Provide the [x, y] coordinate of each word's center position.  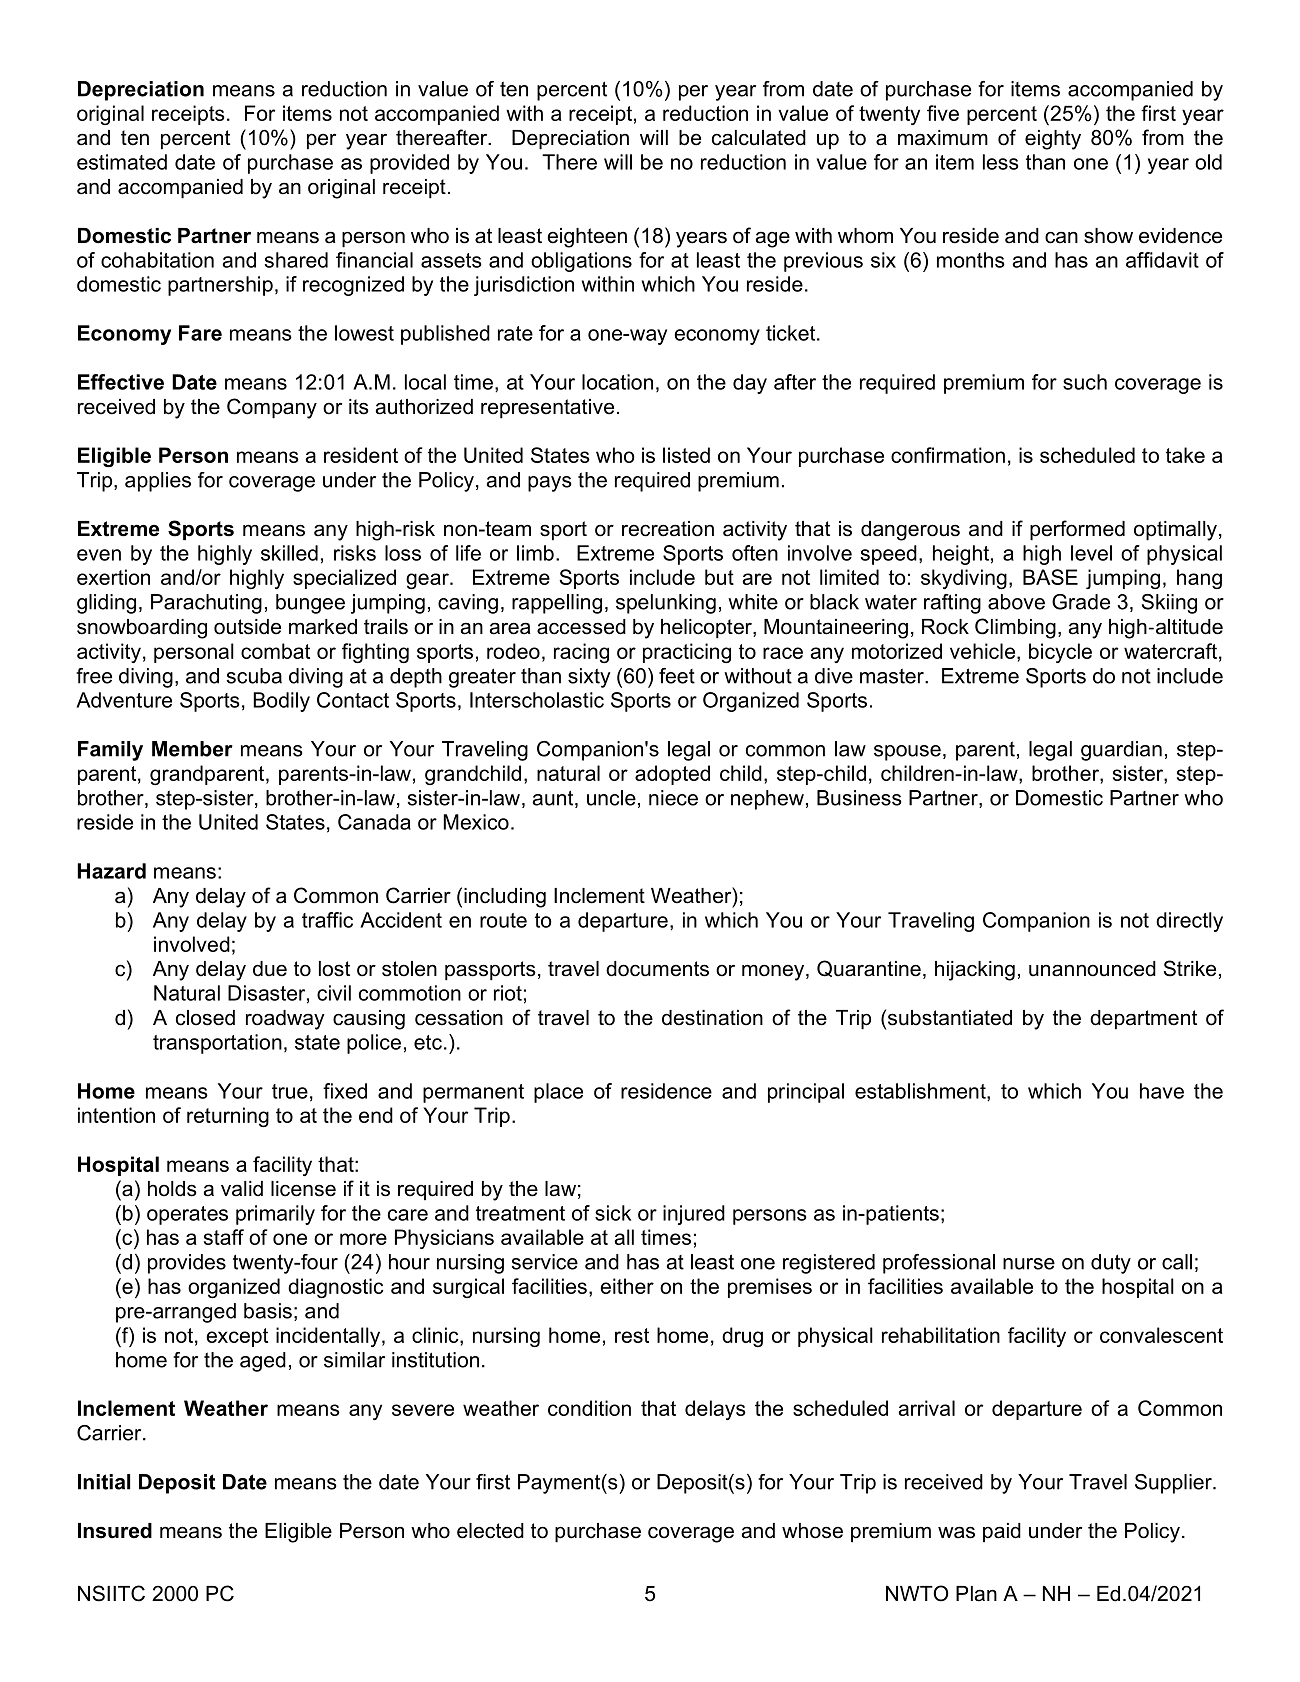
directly [1189, 922]
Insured [115, 1531]
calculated [759, 138]
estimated [122, 162]
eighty [1053, 140]
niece [673, 798]
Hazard [111, 871]
